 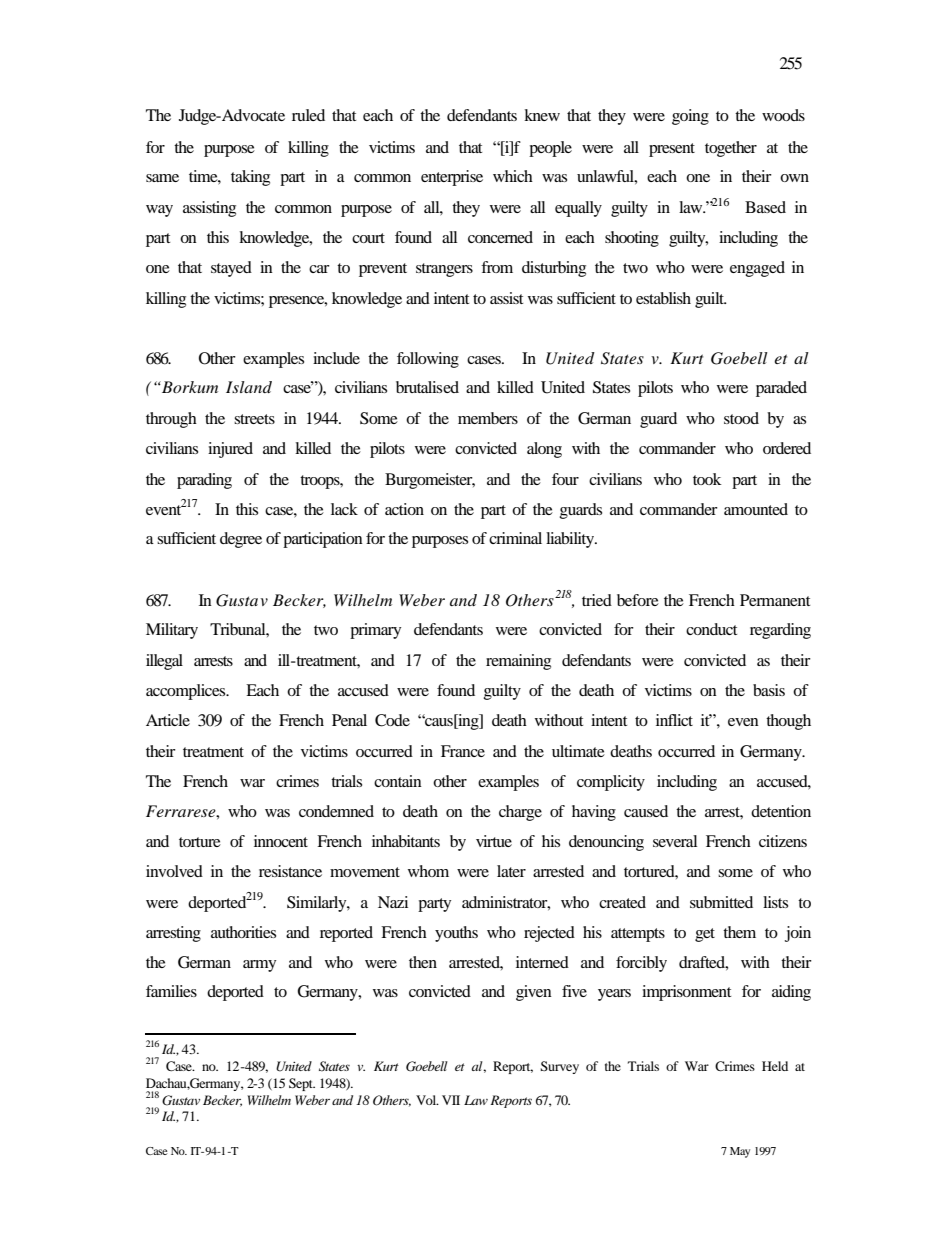 What do you see at coordinates (740, 1152) in the page?
I see `May` at bounding box center [740, 1152].
